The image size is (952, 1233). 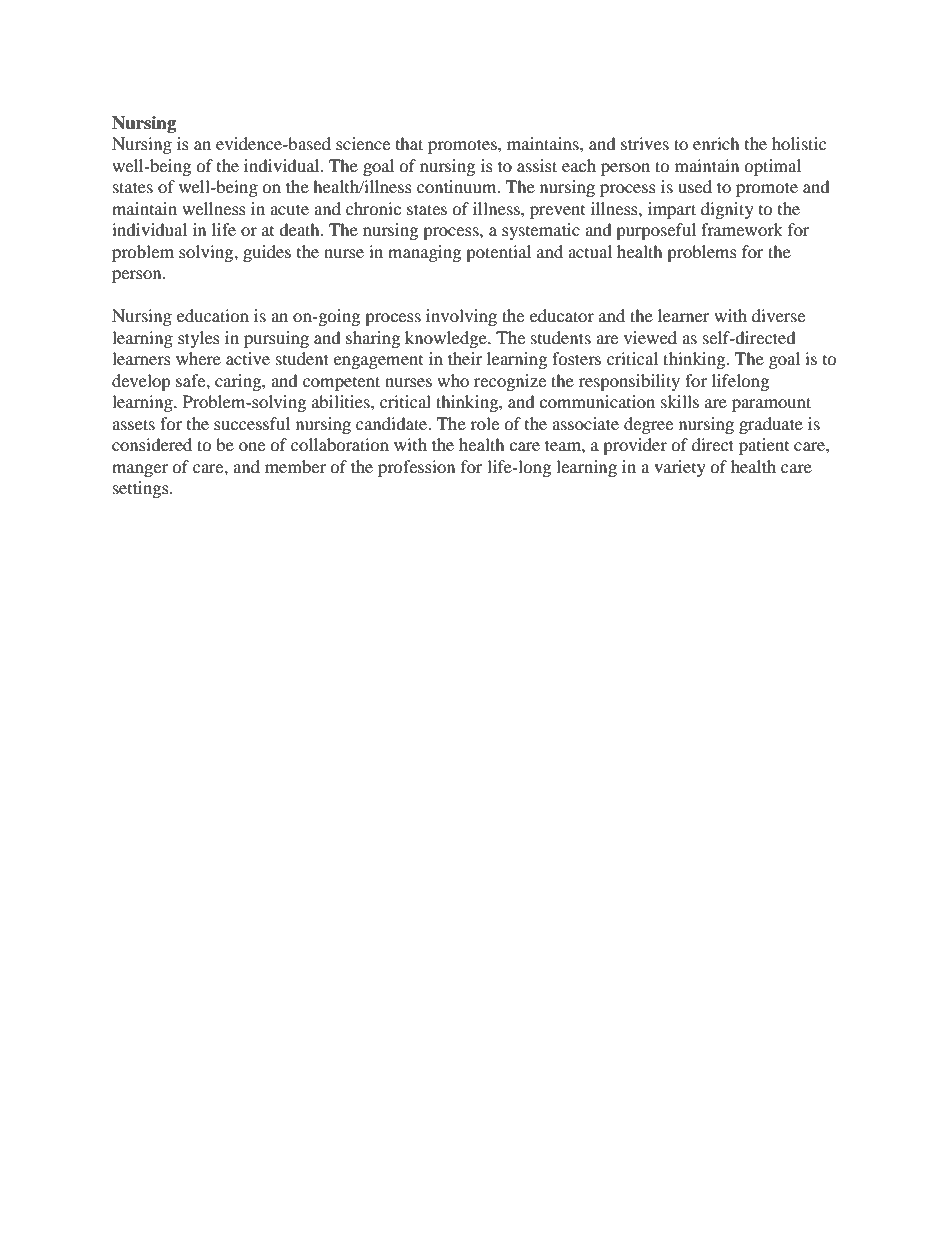 What do you see at coordinates (363, 143) in the document?
I see `science` at bounding box center [363, 143].
